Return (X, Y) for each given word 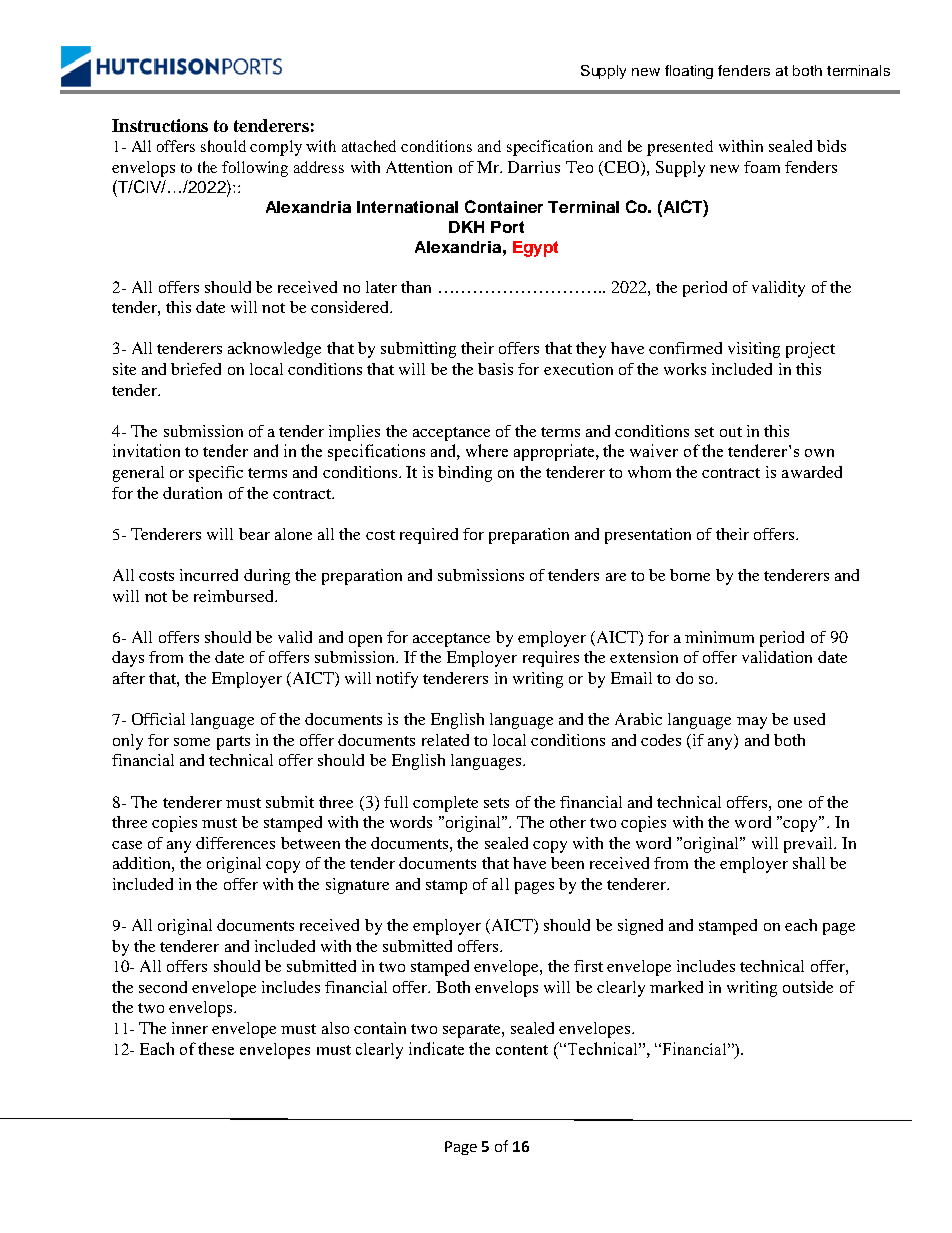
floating (689, 72)
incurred (209, 575)
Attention (419, 167)
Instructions (160, 125)
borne (690, 575)
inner (190, 1028)
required (429, 536)
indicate (436, 1048)
